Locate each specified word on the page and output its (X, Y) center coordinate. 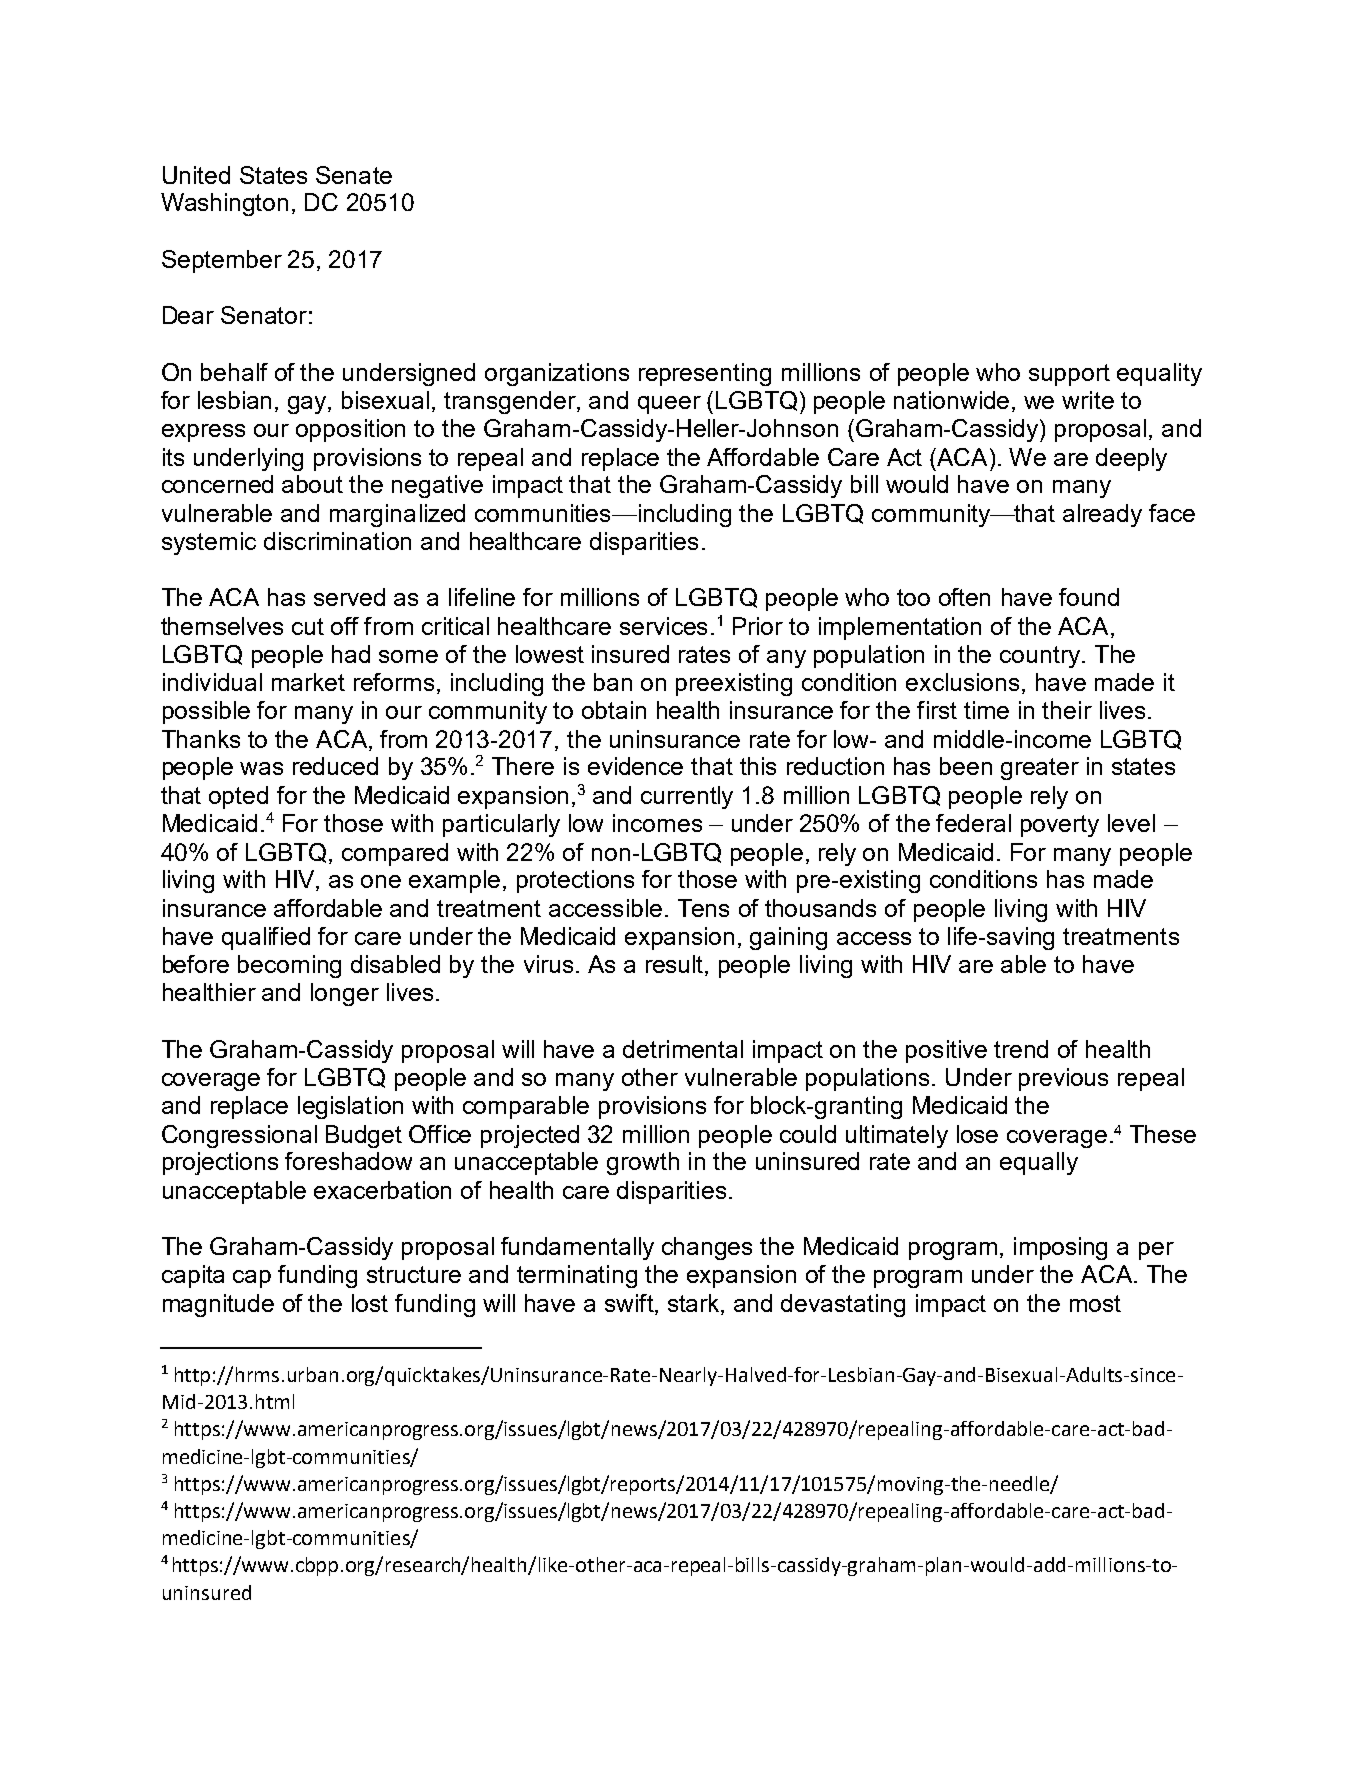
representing (705, 374)
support (1069, 375)
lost (370, 1303)
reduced (335, 766)
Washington (224, 204)
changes (707, 1248)
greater (1040, 769)
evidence (635, 766)
